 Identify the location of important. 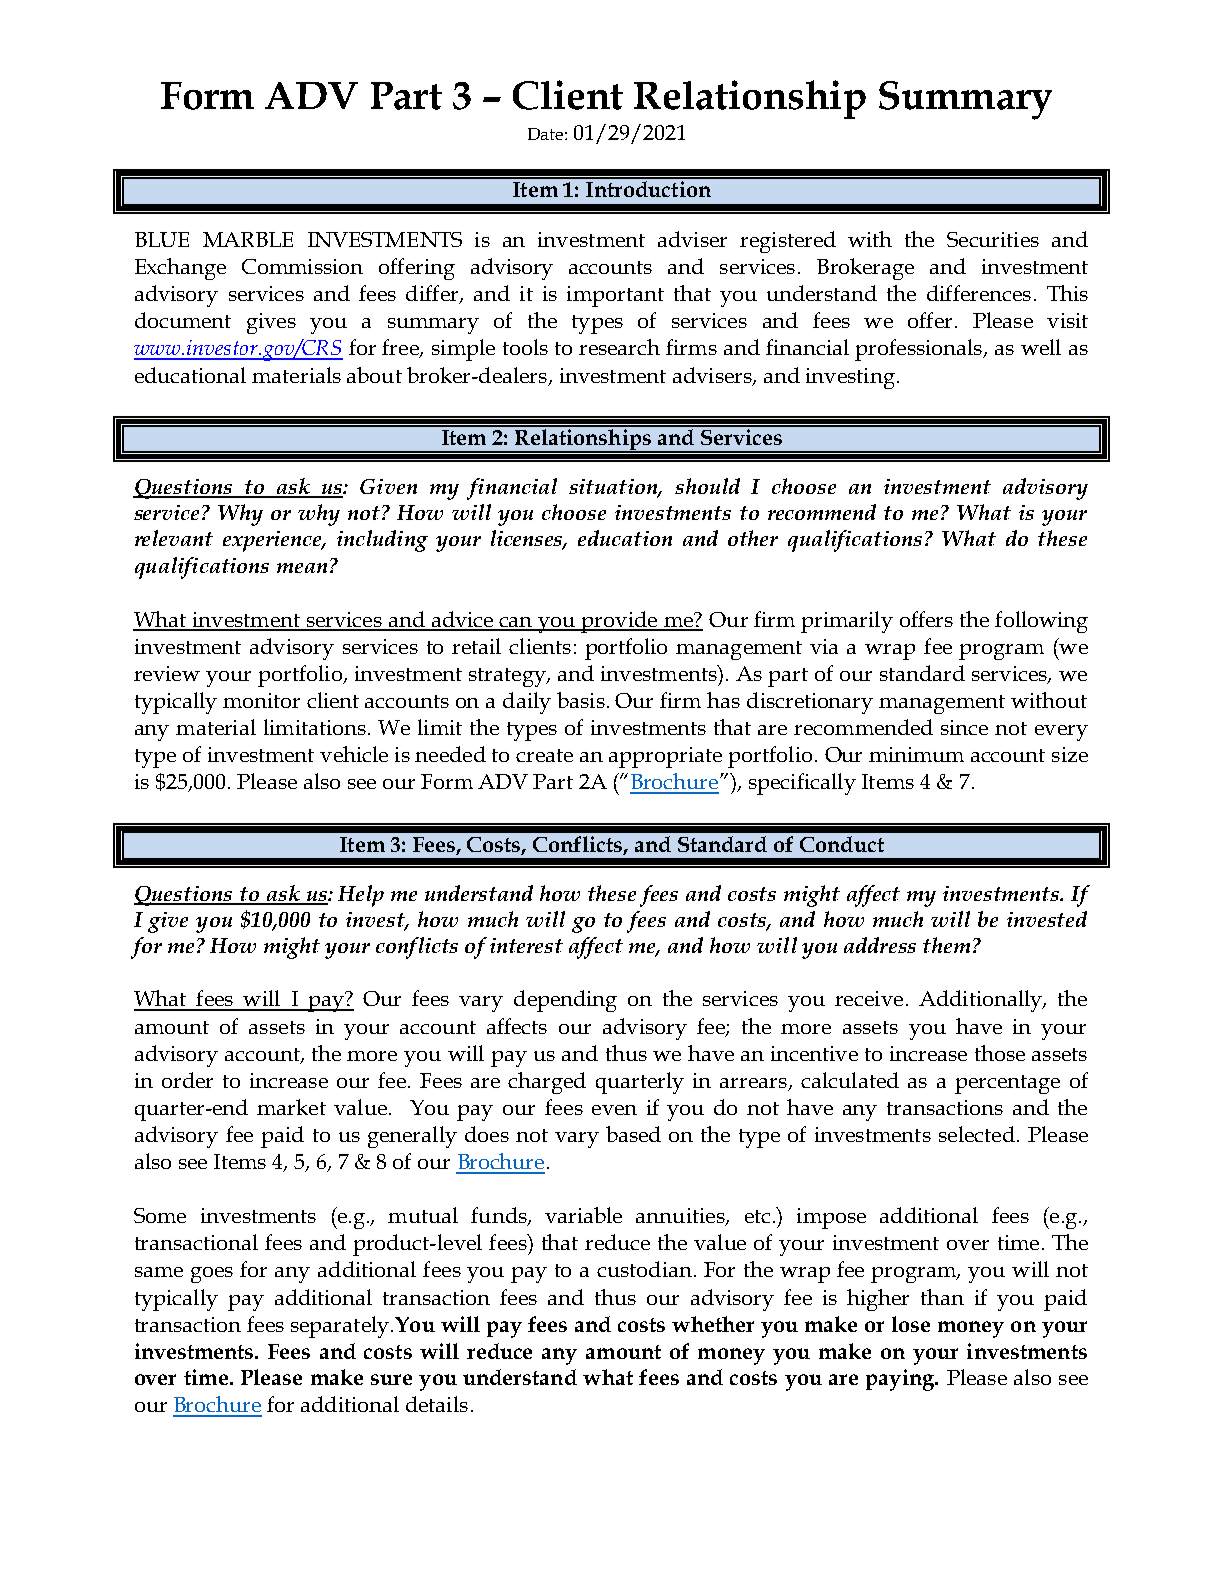
(615, 296).
